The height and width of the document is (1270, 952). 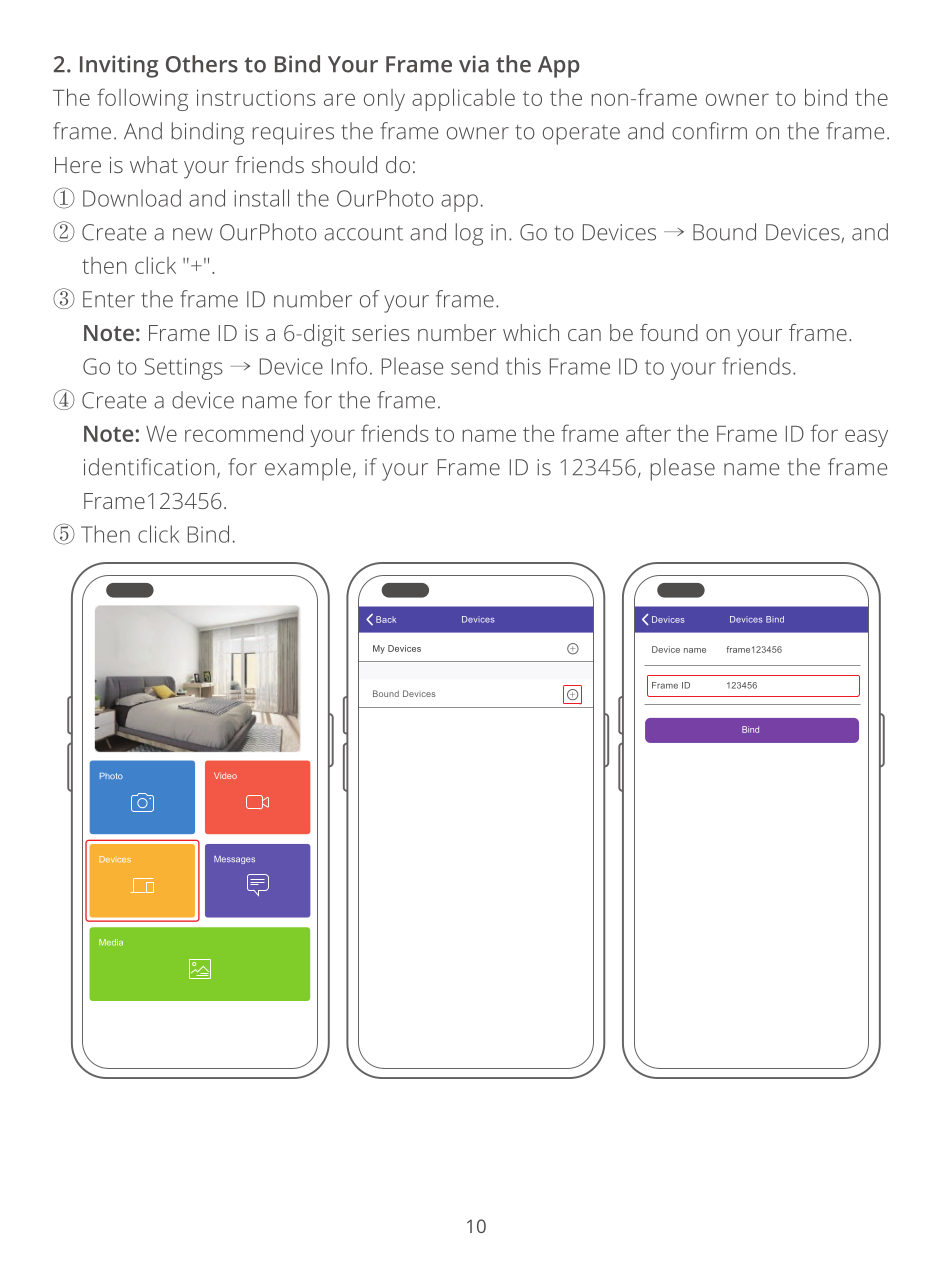 What do you see at coordinates (111, 942) in the document?
I see `Media` at bounding box center [111, 942].
